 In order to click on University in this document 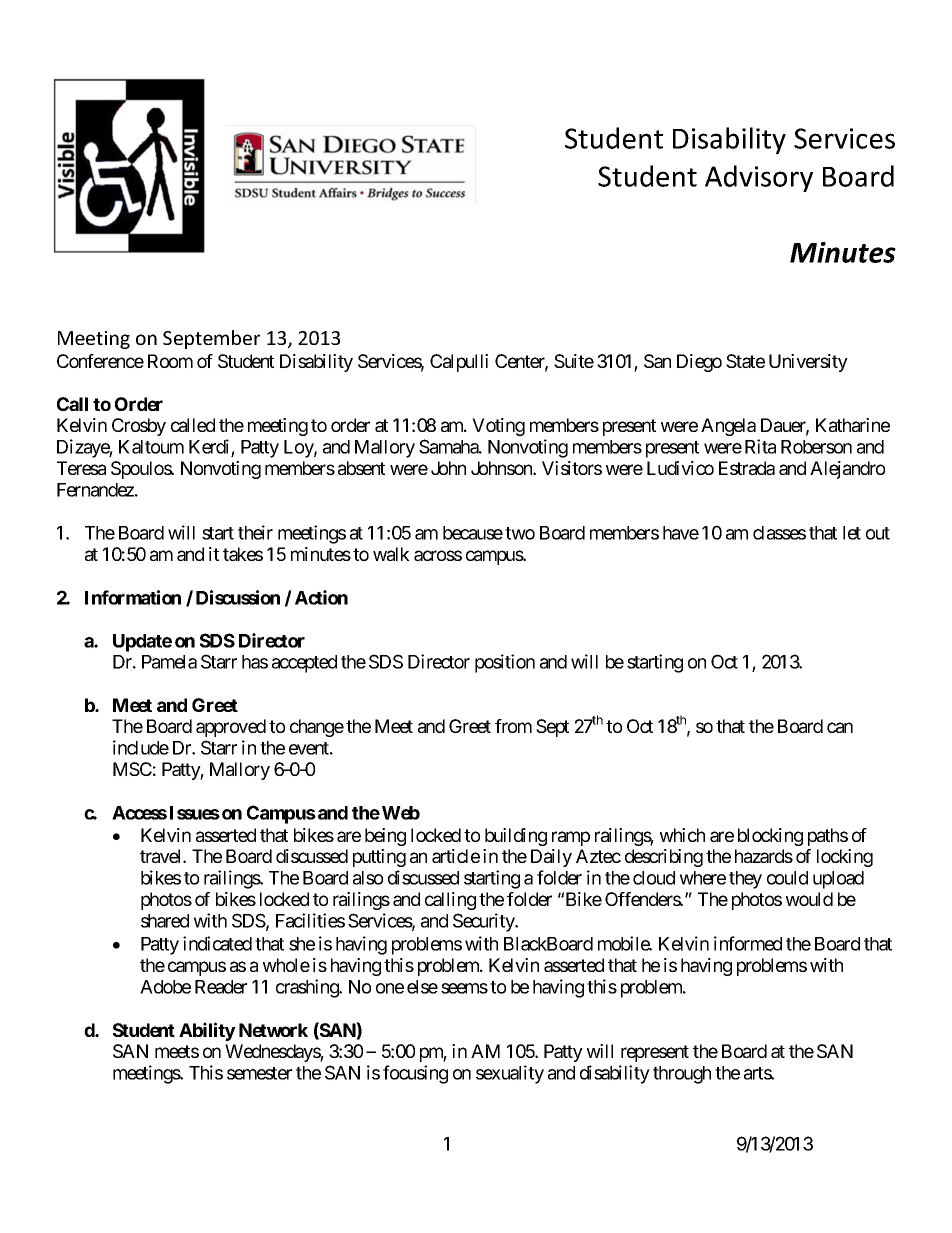, I will do `click(808, 363)`.
